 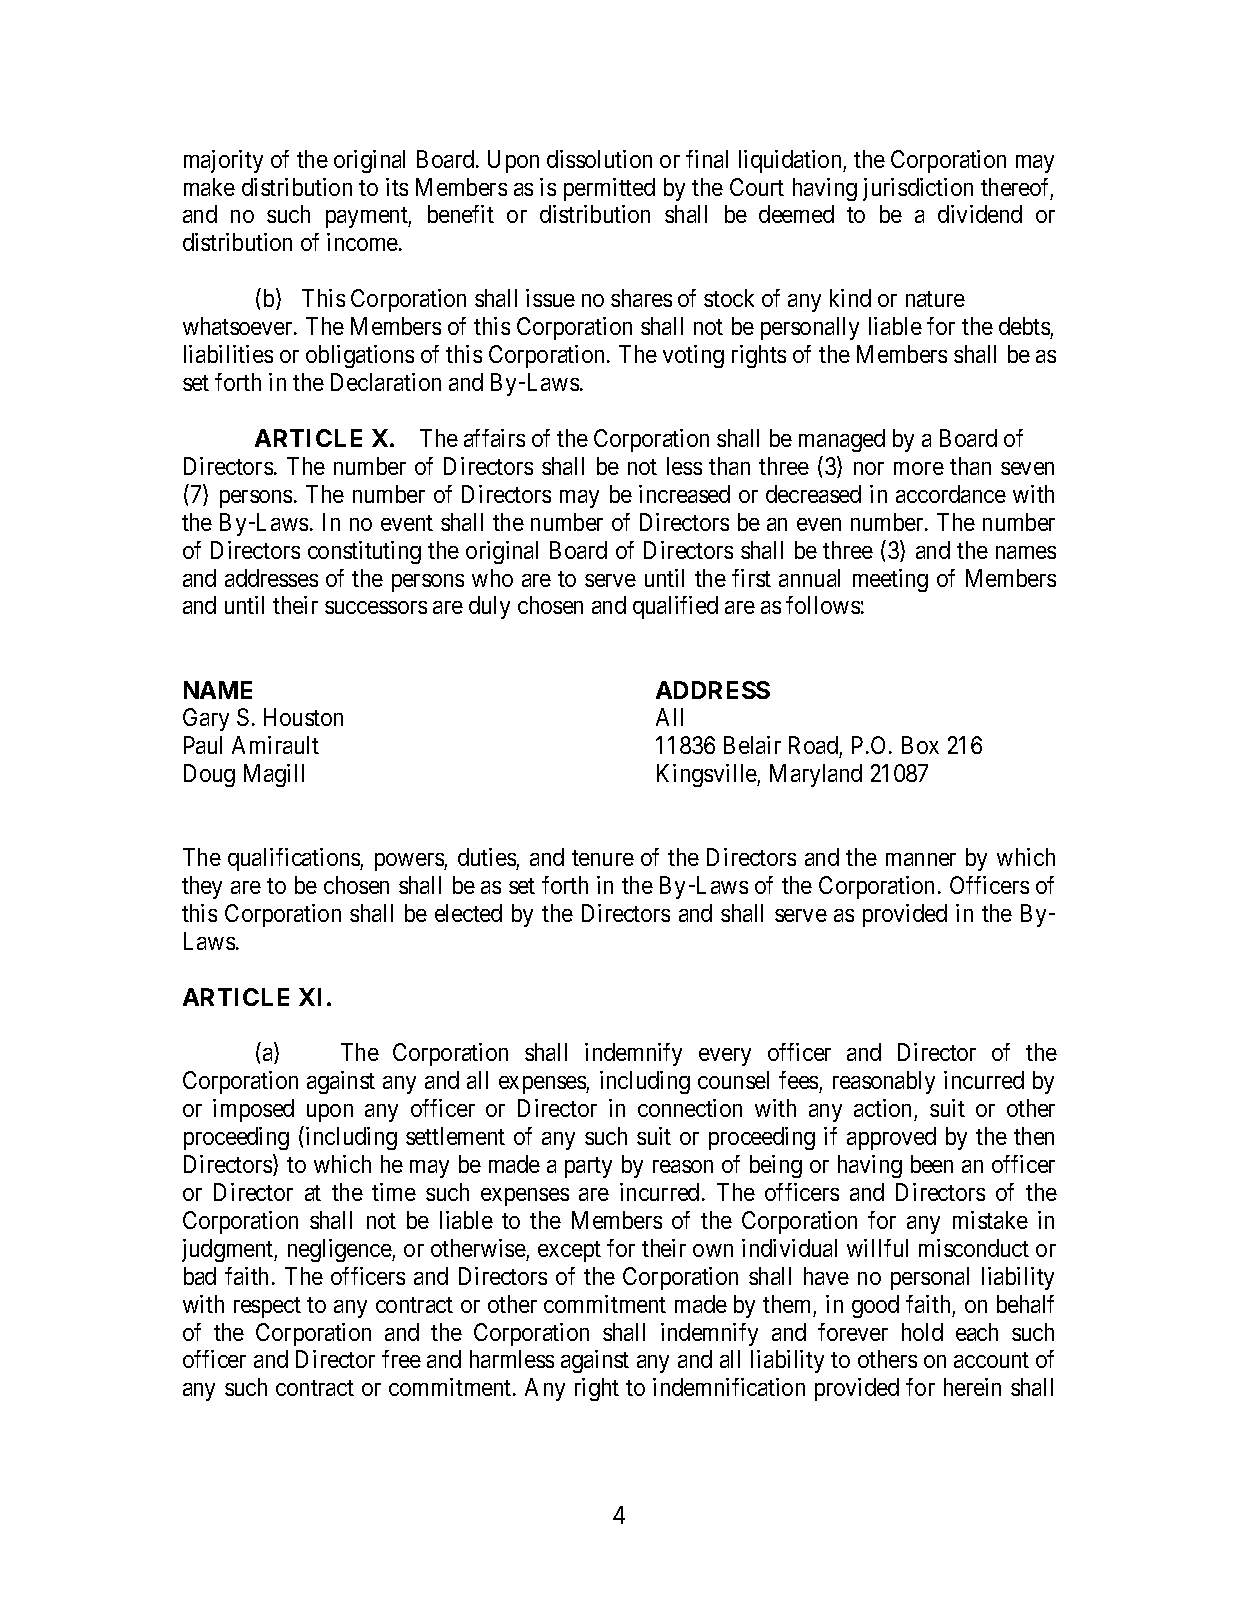 What do you see at coordinates (609, 189) in the page?
I see `permitted` at bounding box center [609, 189].
